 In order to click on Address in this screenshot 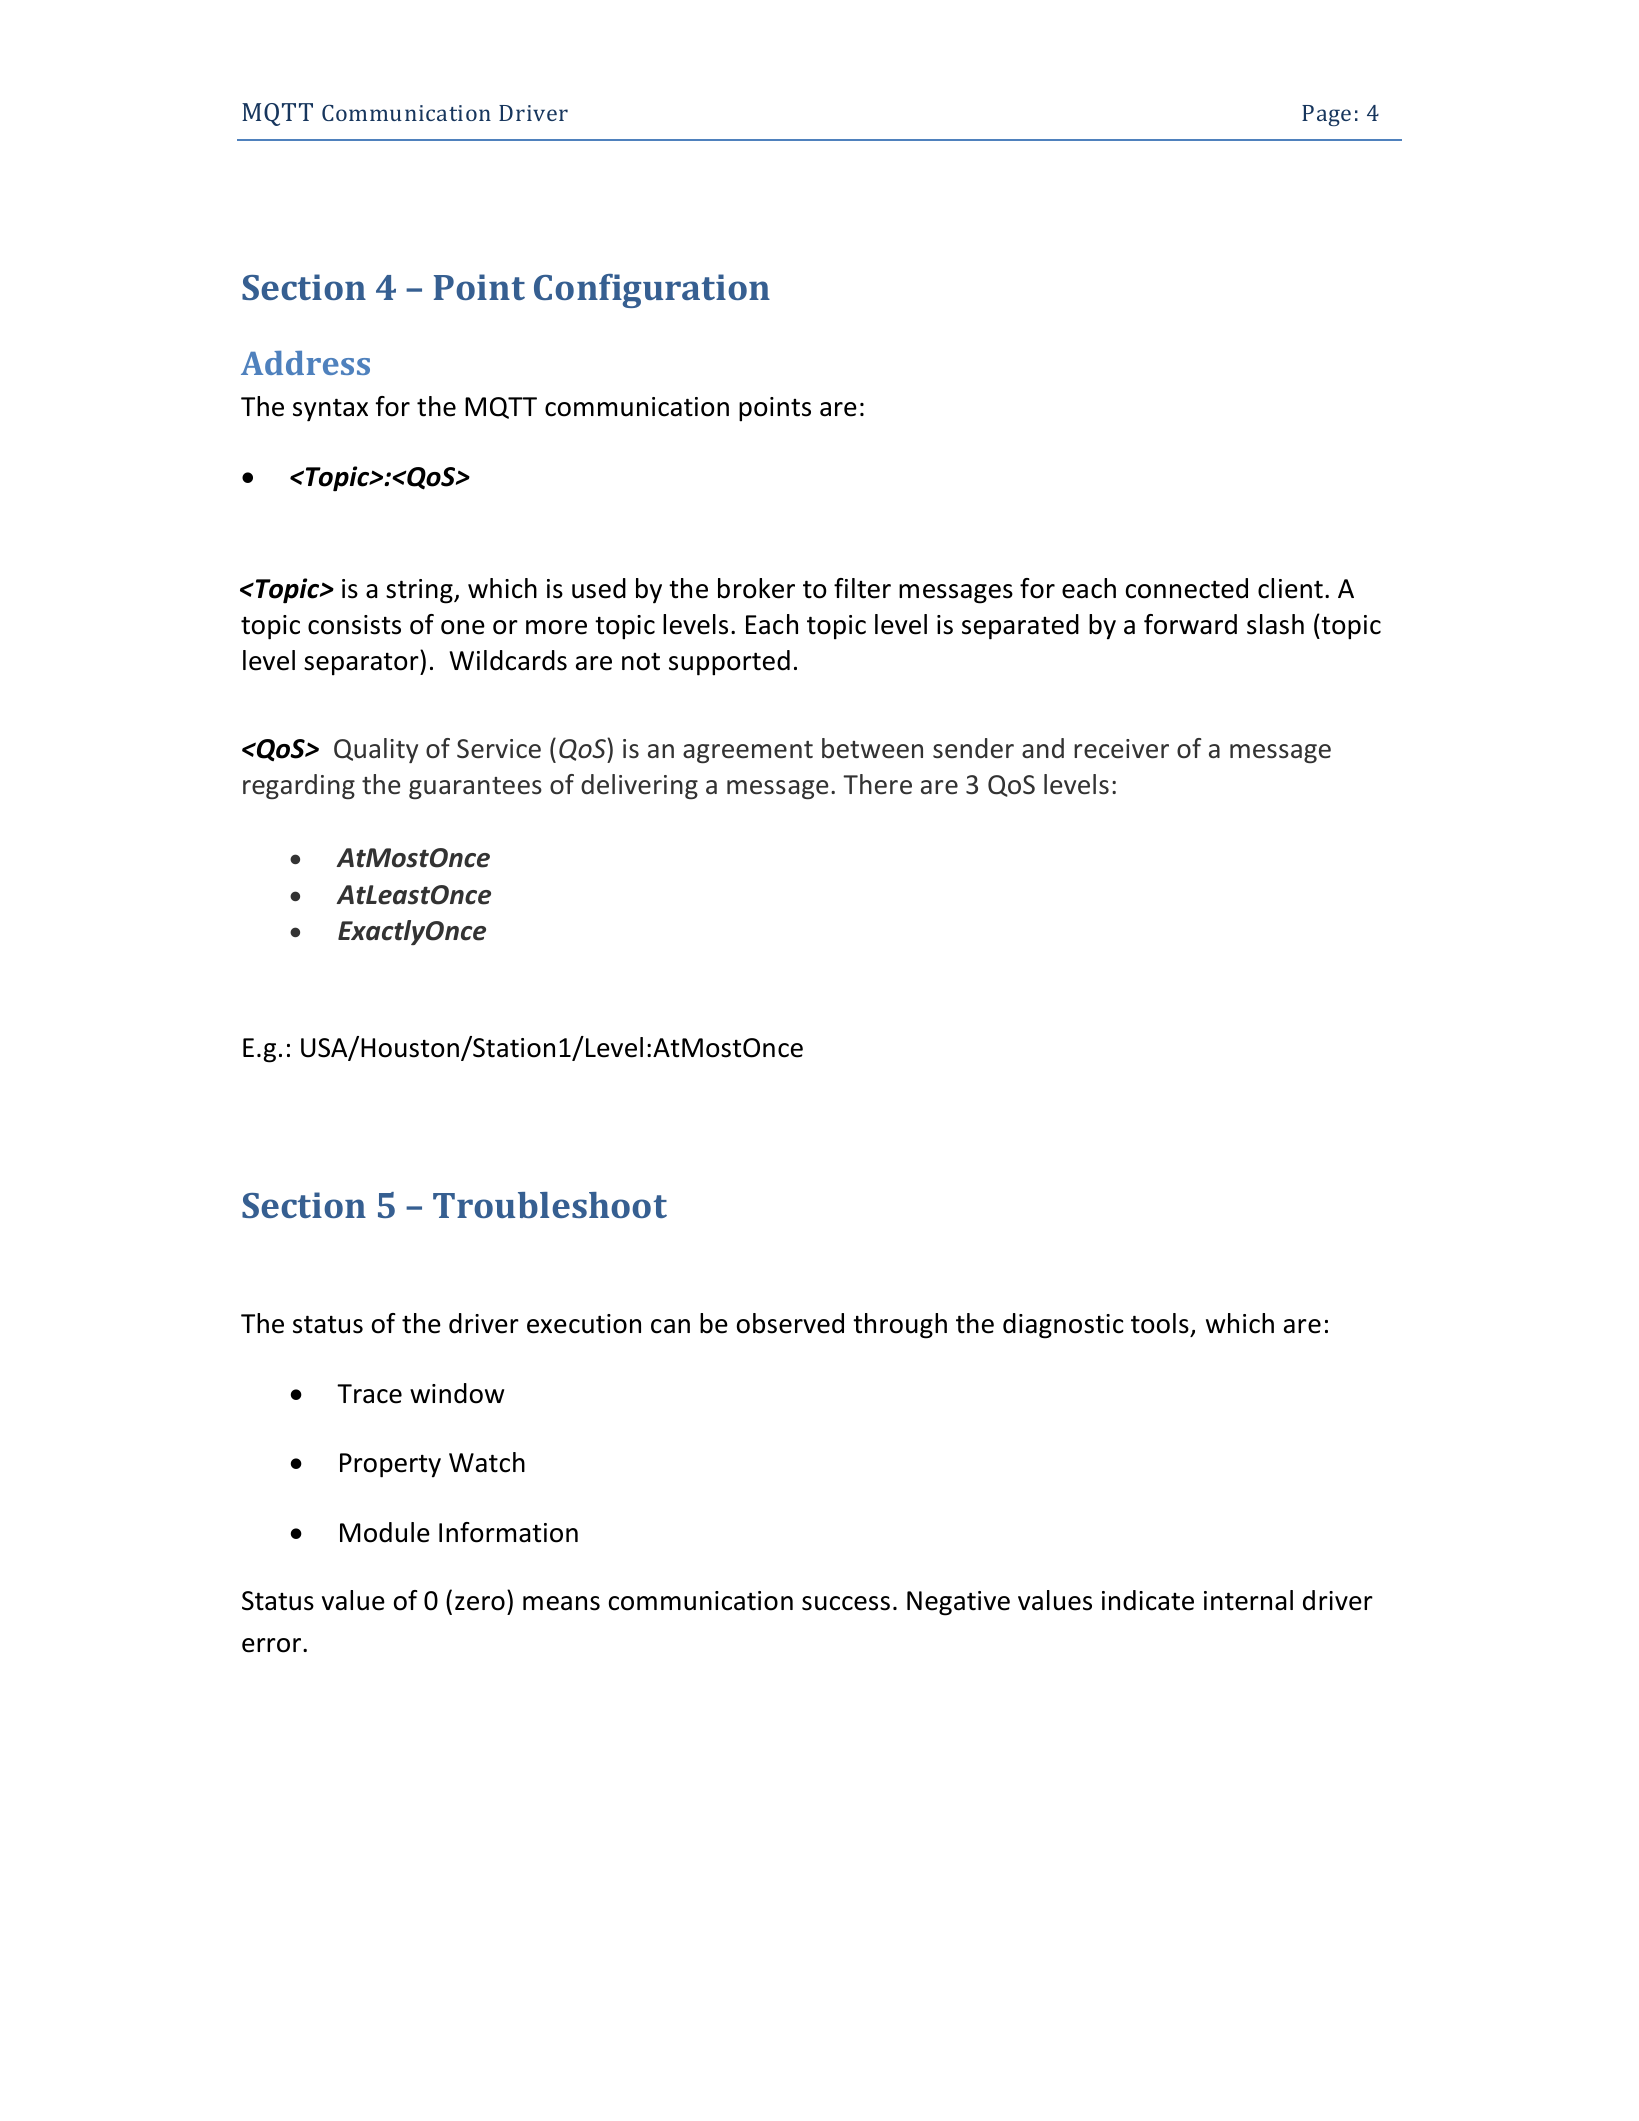, I will do `click(305, 363)`.
